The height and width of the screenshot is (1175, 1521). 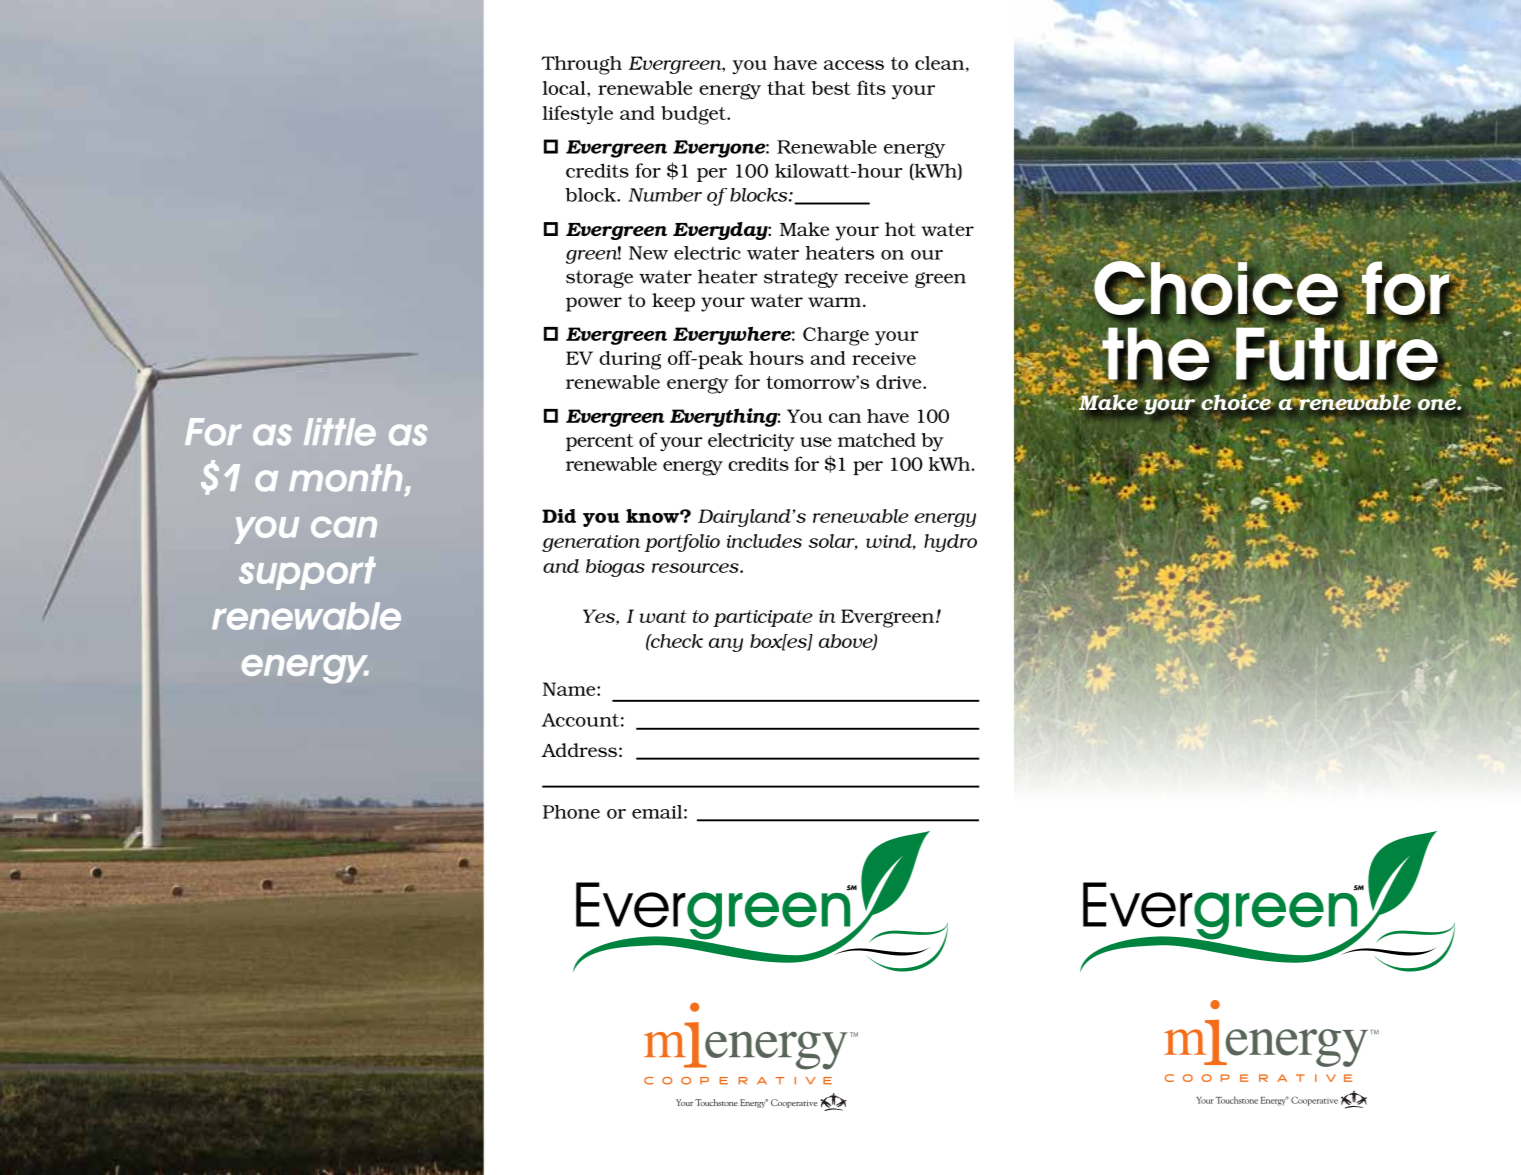 I want to click on Phone, so click(x=571, y=812).
